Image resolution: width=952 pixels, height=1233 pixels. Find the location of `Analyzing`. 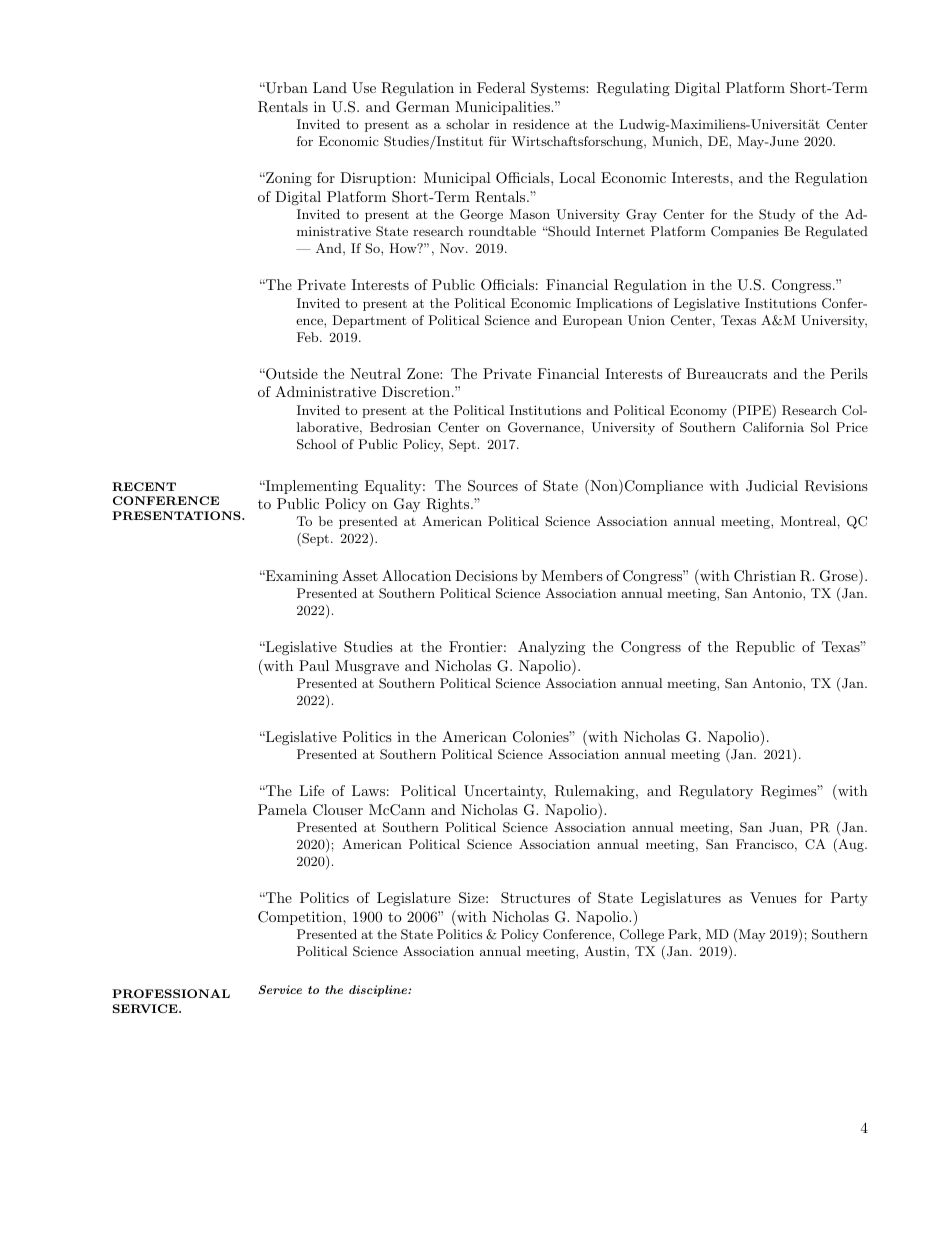

Analyzing is located at coordinates (551, 648).
